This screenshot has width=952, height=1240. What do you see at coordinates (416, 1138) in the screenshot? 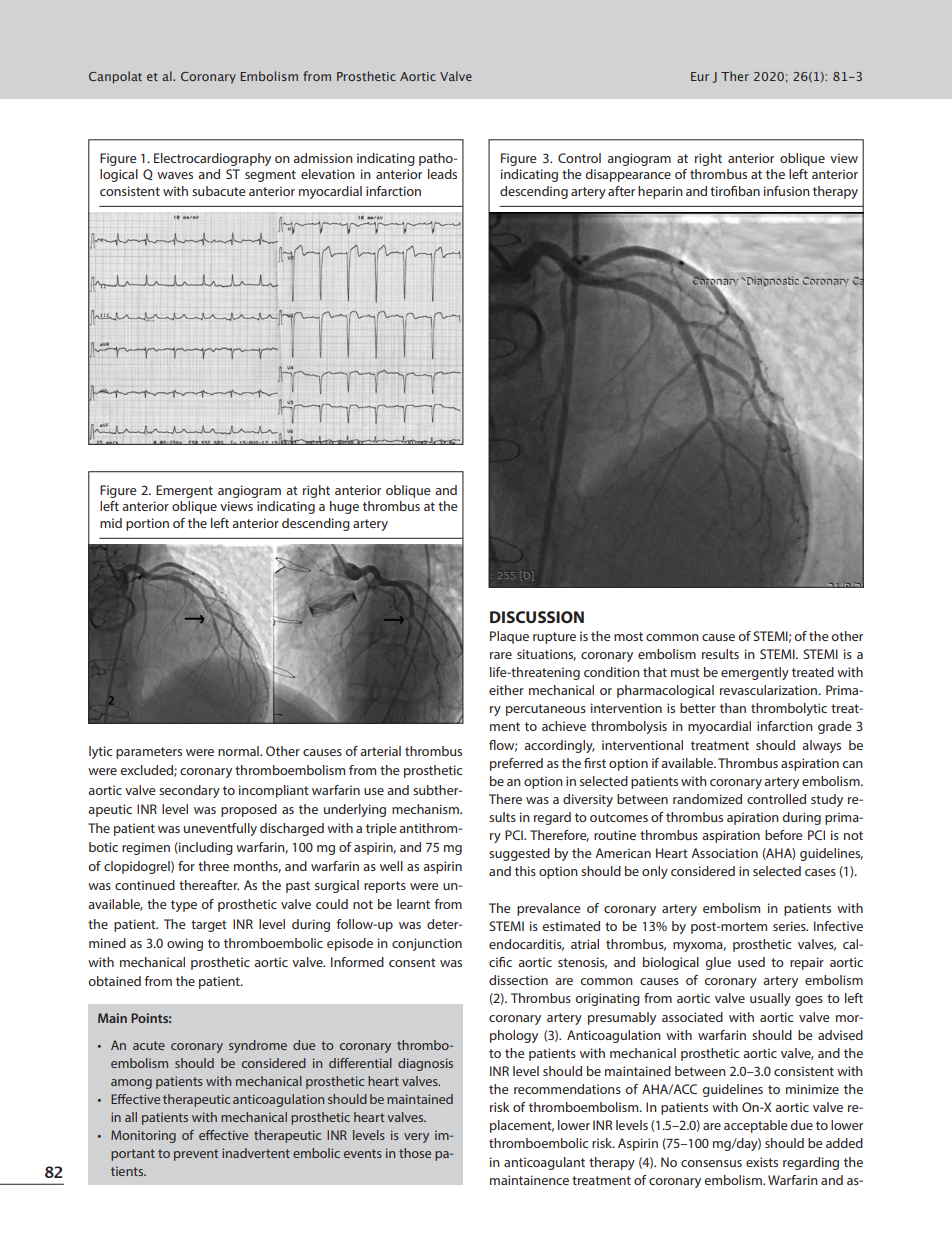
I see `very` at bounding box center [416, 1138].
